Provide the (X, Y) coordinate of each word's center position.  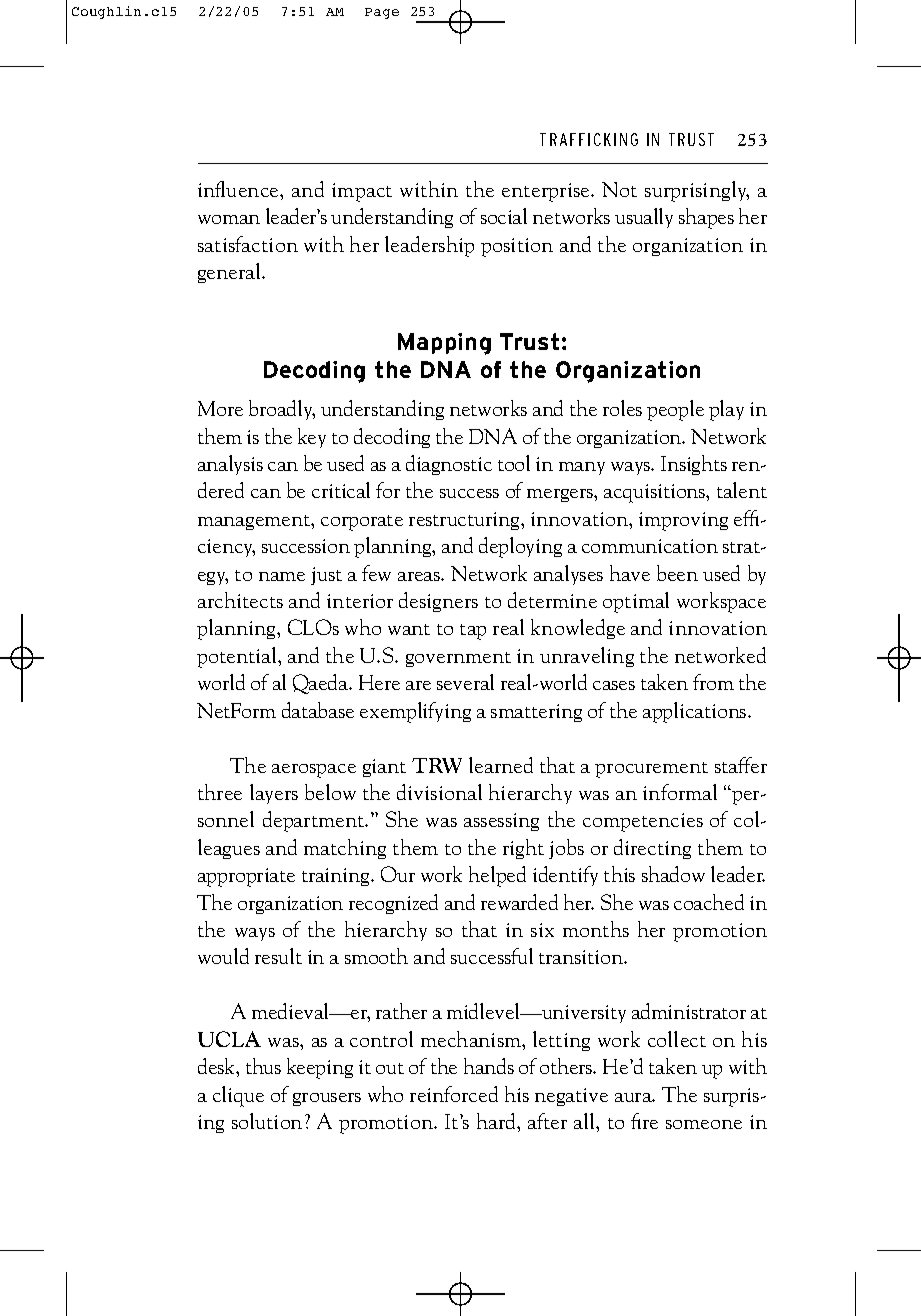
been (677, 573)
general (230, 273)
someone (704, 1124)
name (282, 576)
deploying (520, 547)
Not (619, 189)
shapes (706, 218)
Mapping (444, 344)
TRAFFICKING (589, 139)
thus (263, 1066)
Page (382, 13)
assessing (501, 822)
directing (652, 849)
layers (274, 794)
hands (489, 1066)
